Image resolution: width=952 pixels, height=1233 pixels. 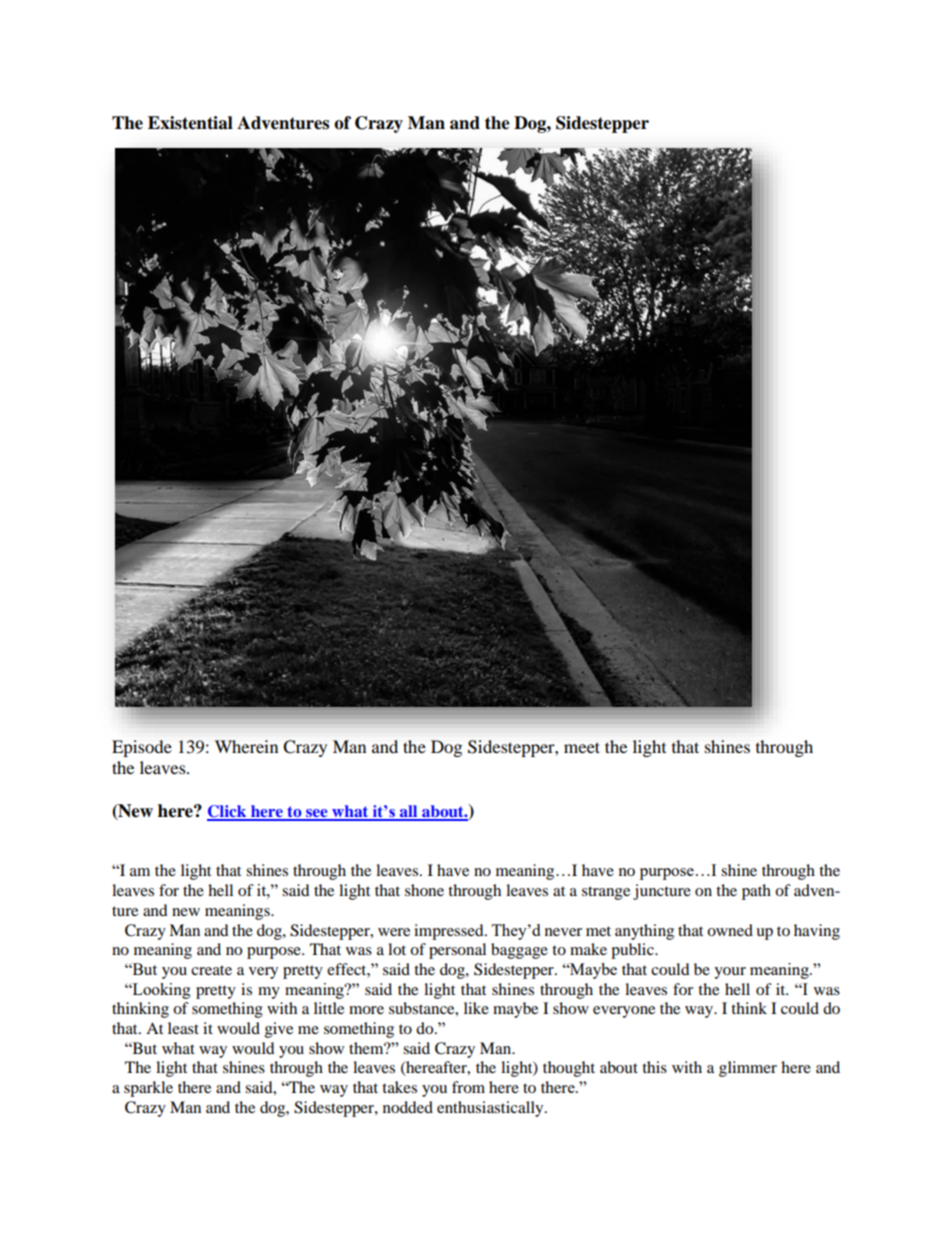 What do you see at coordinates (148, 1089) in the document?
I see `sparkle` at bounding box center [148, 1089].
